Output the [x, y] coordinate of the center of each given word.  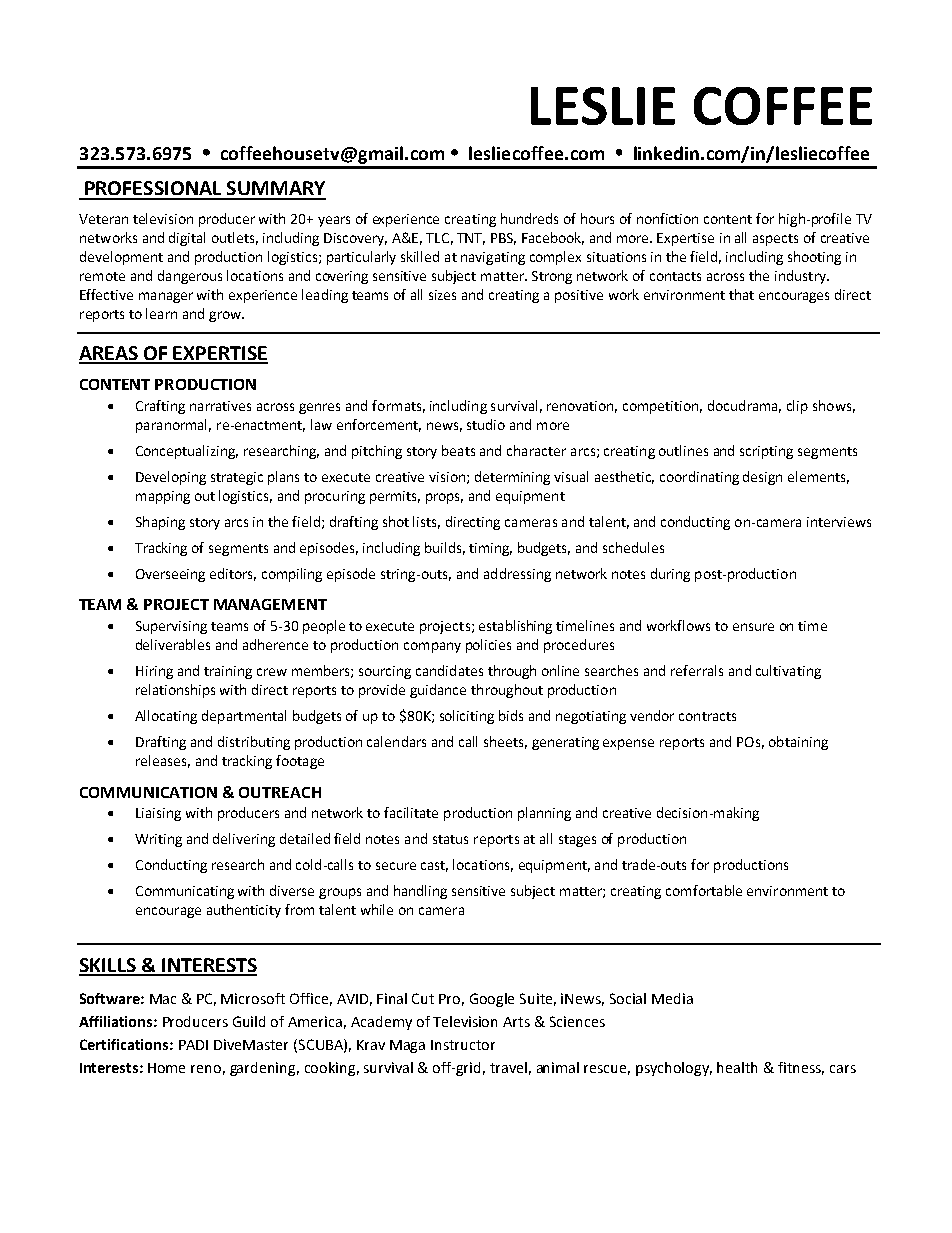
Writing [158, 840]
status [450, 839]
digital [187, 239]
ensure [753, 627]
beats [458, 450]
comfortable [704, 890]
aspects [775, 240]
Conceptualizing [187, 452]
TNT [471, 239]
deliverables [173, 644]
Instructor [463, 1045]
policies [488, 646]
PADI [193, 1045]
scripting [766, 452]
